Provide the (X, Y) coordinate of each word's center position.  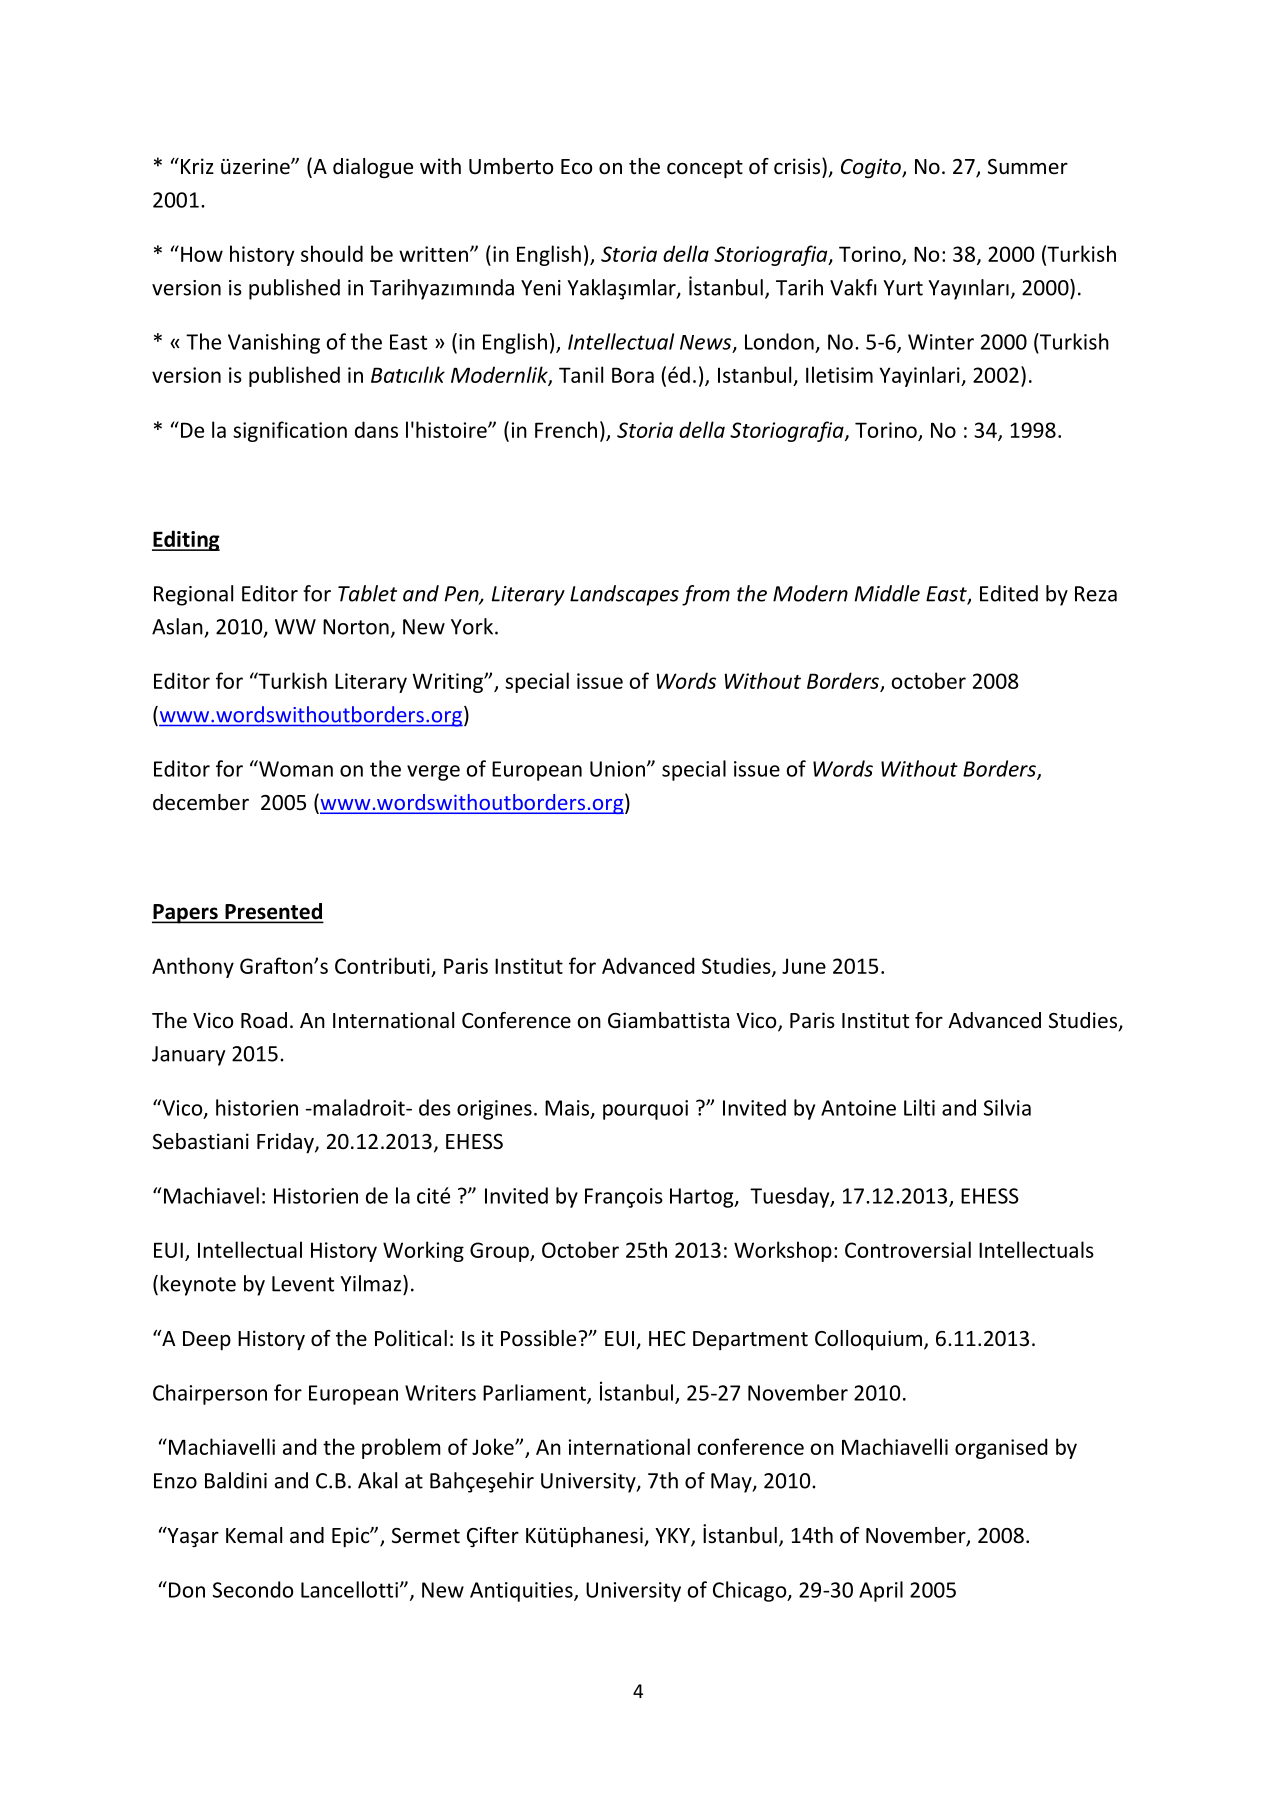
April (881, 1591)
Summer (1028, 166)
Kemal (254, 1535)
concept (705, 169)
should (332, 253)
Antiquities (522, 1592)
